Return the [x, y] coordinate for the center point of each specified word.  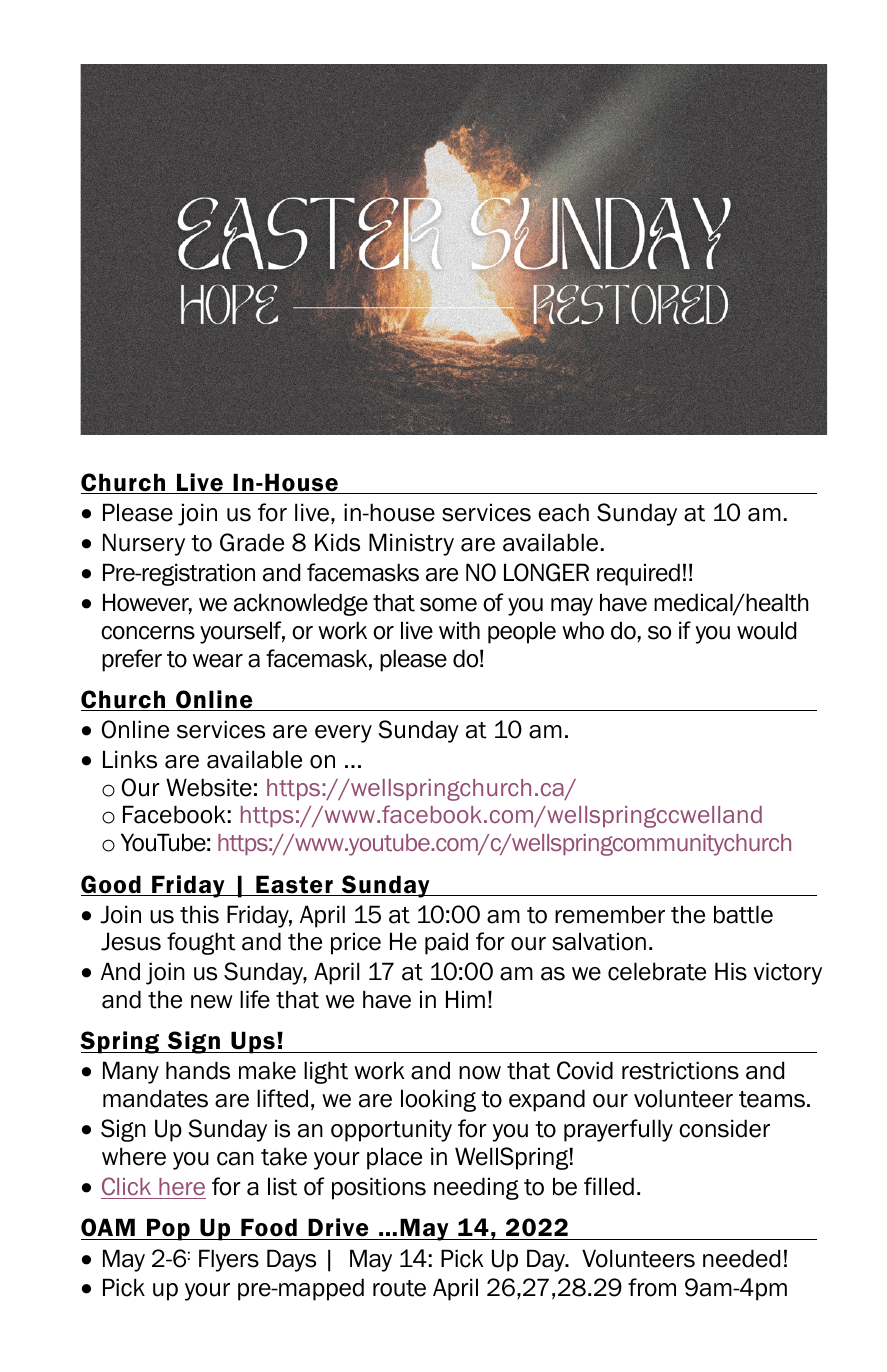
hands [198, 1070]
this [199, 914]
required [638, 574]
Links [130, 759]
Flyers [229, 1260]
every [343, 734]
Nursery [144, 544]
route [399, 1288]
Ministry [411, 544]
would [766, 630]
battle [743, 914]
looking [438, 1100]
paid [446, 943]
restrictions [680, 1070]
